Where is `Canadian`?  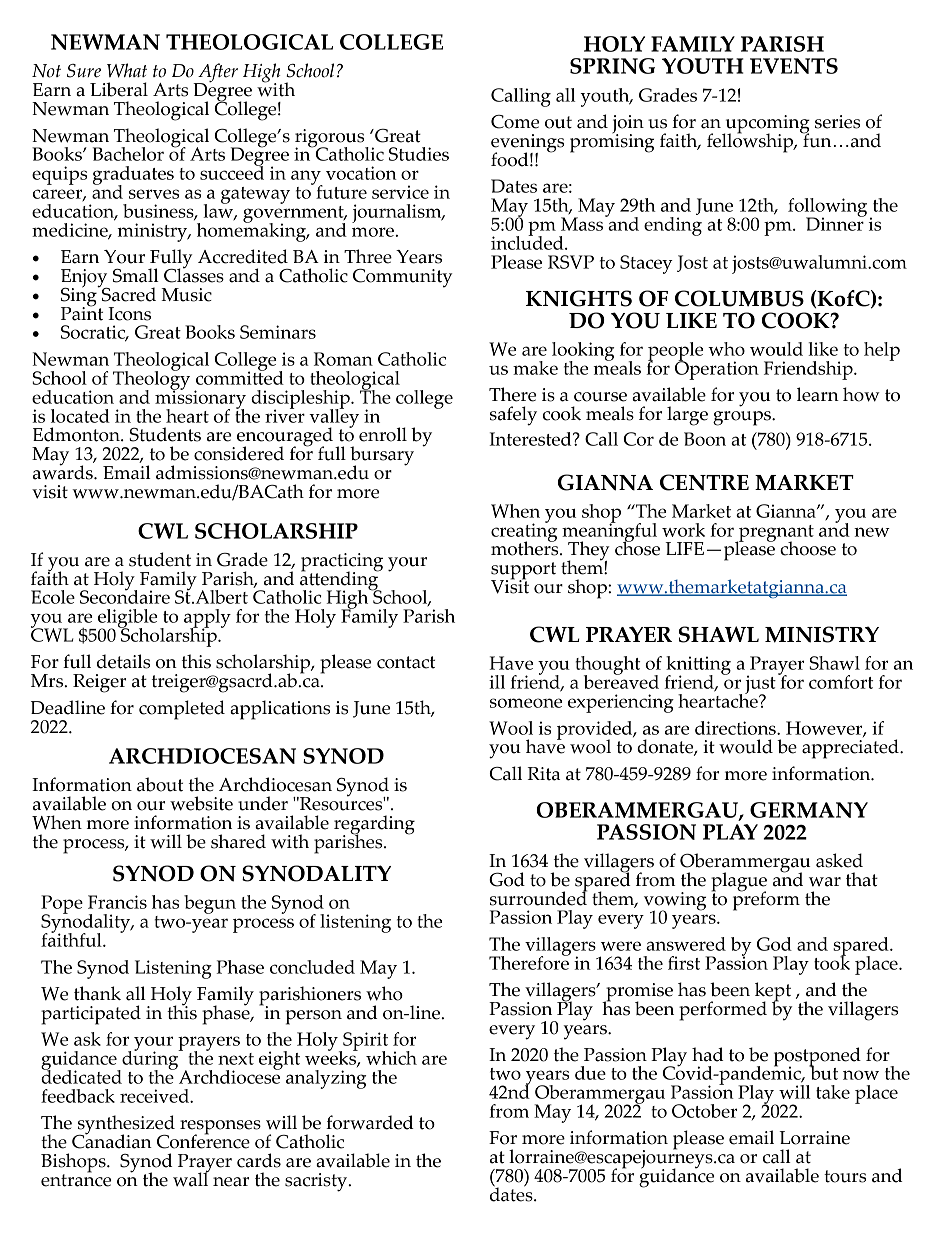 Canadian is located at coordinates (112, 1140).
